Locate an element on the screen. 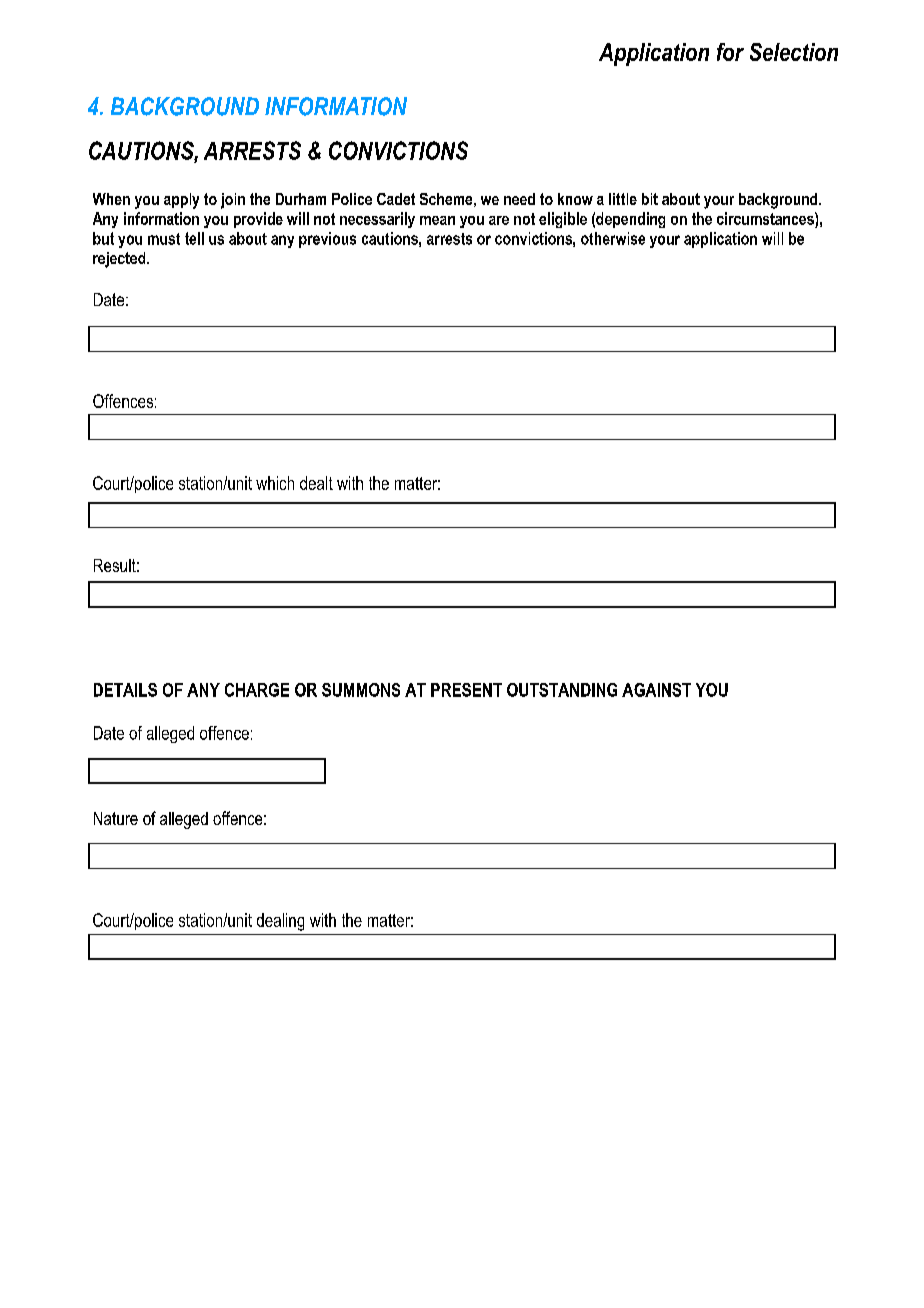 Image resolution: width=924 pixels, height=1308 pixels. apply is located at coordinates (181, 201).
